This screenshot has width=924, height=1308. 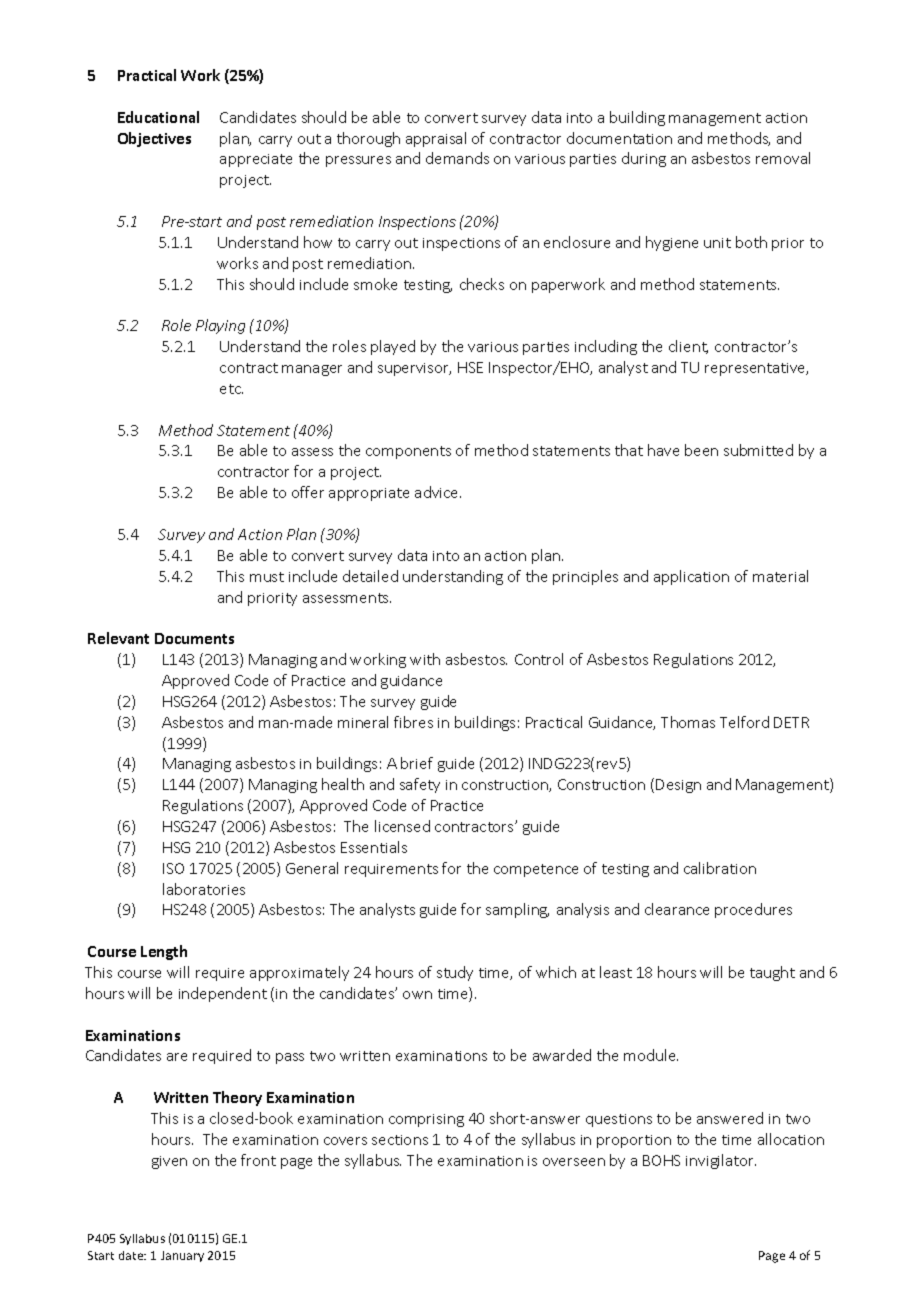 I want to click on during, so click(x=644, y=159).
